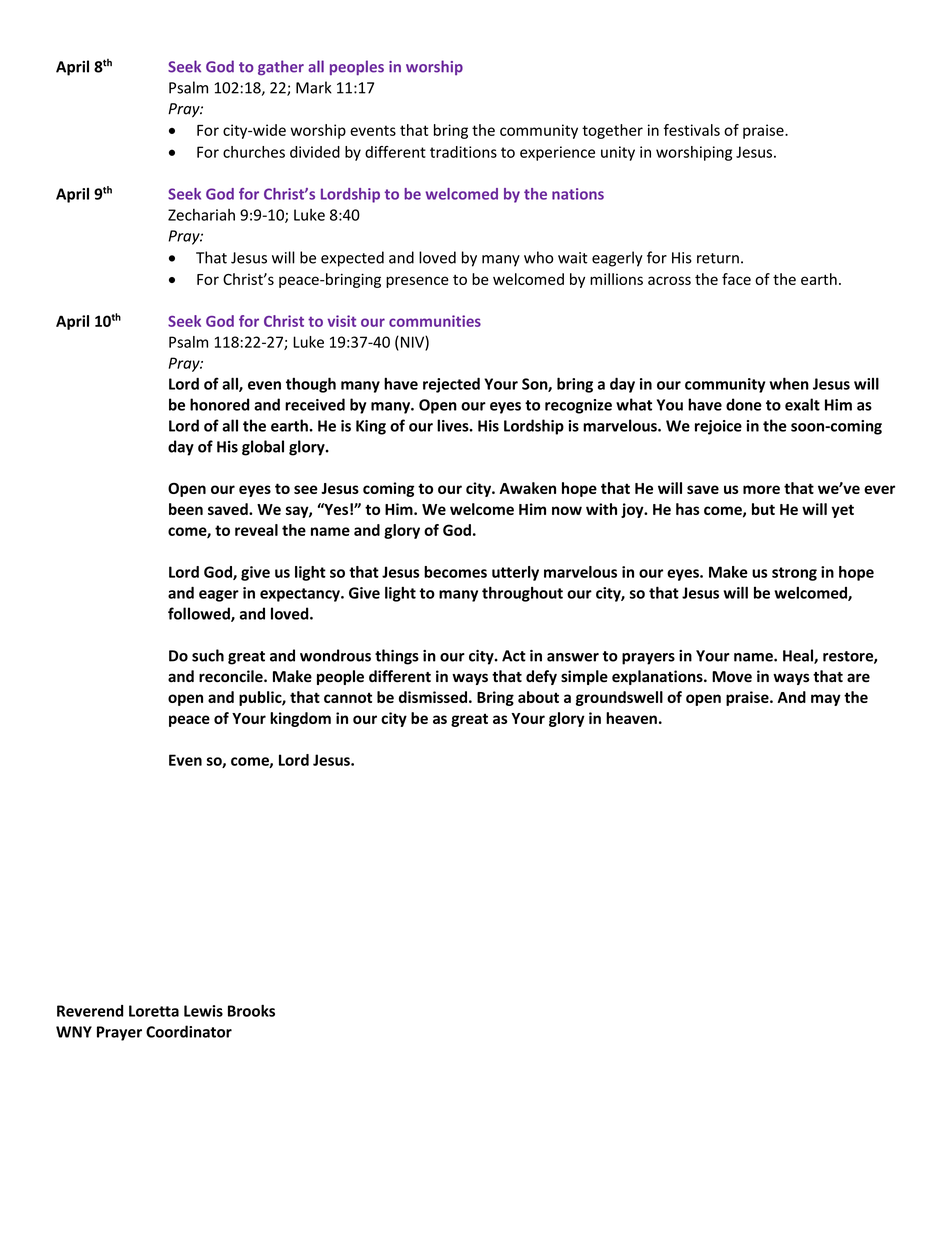 This document has width=952, height=1233. I want to click on reconcile, so click(232, 676).
